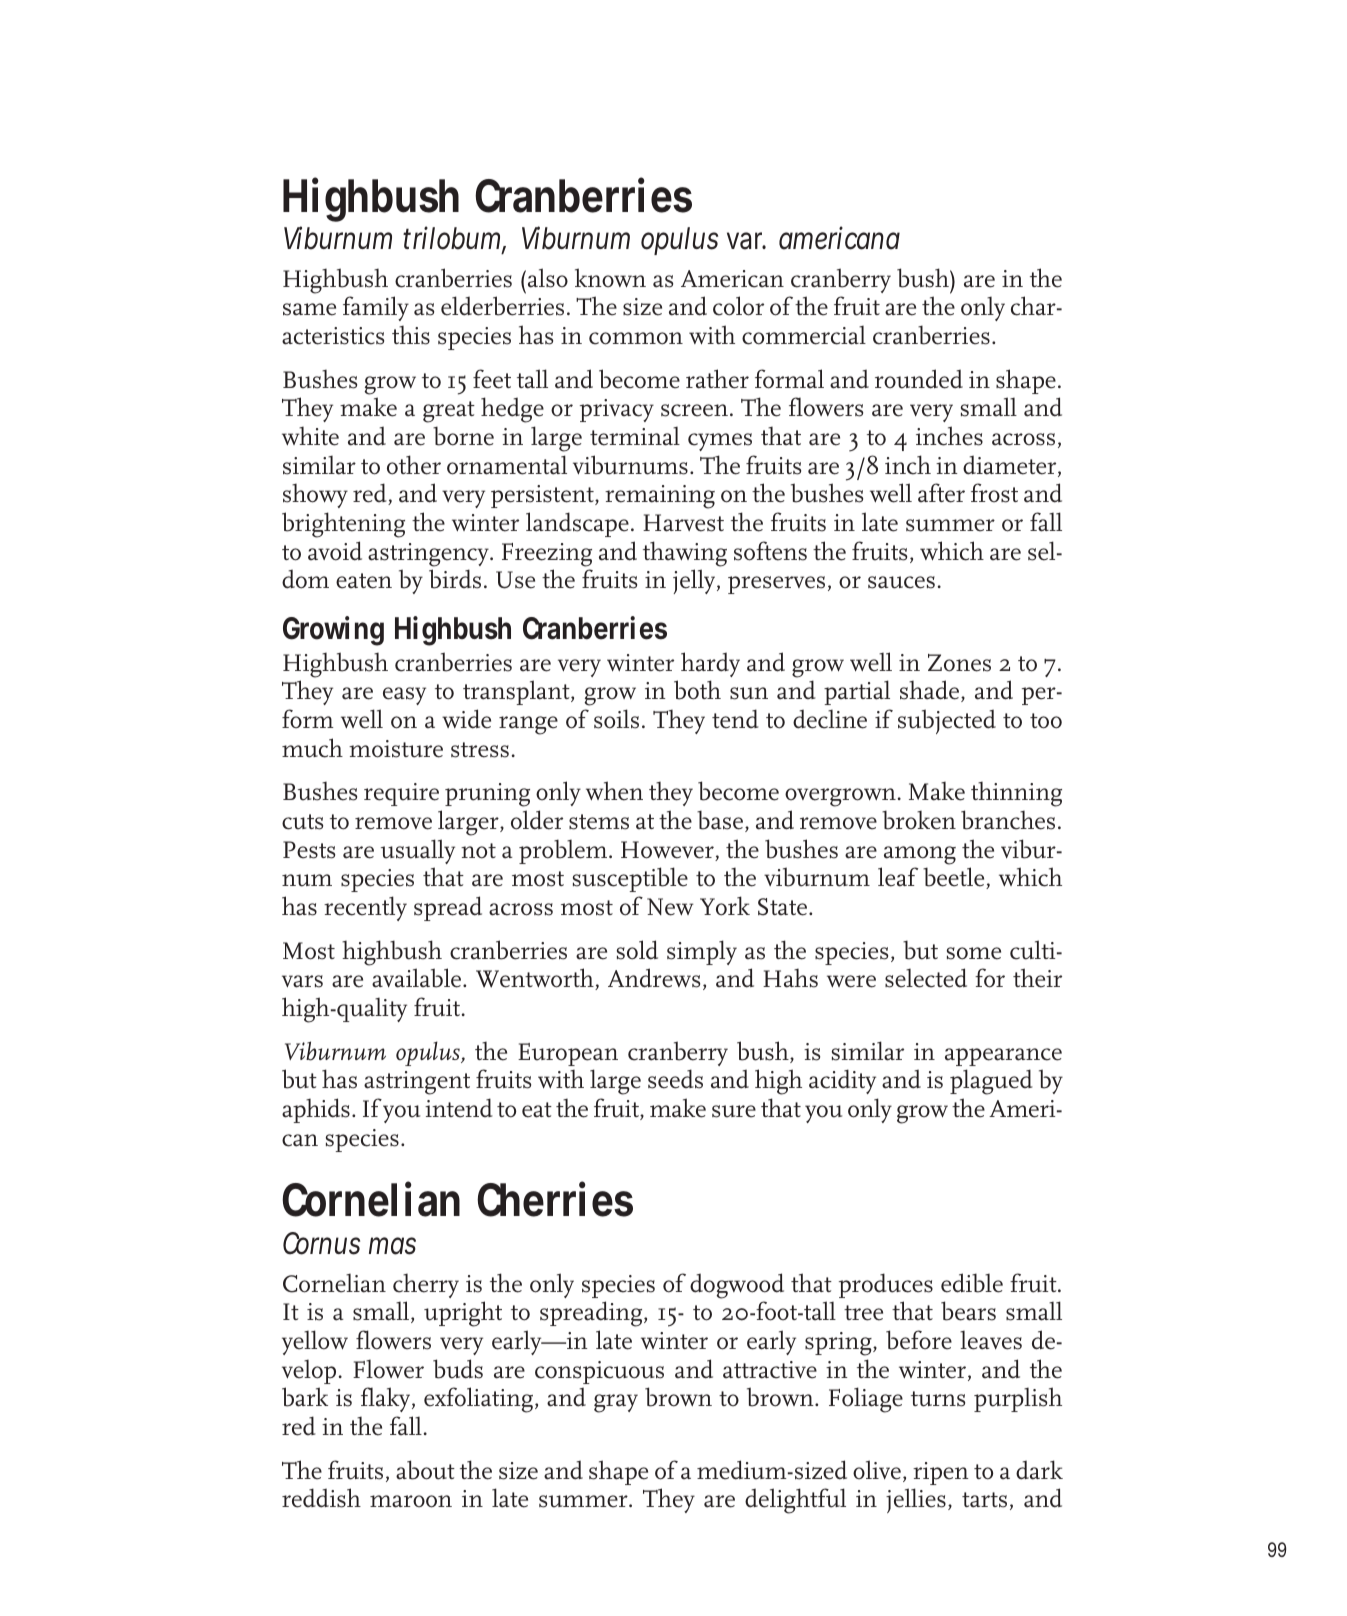 The height and width of the document is (1616, 1347). Describe the element at coordinates (614, 791) in the document. I see `when` at that location.
